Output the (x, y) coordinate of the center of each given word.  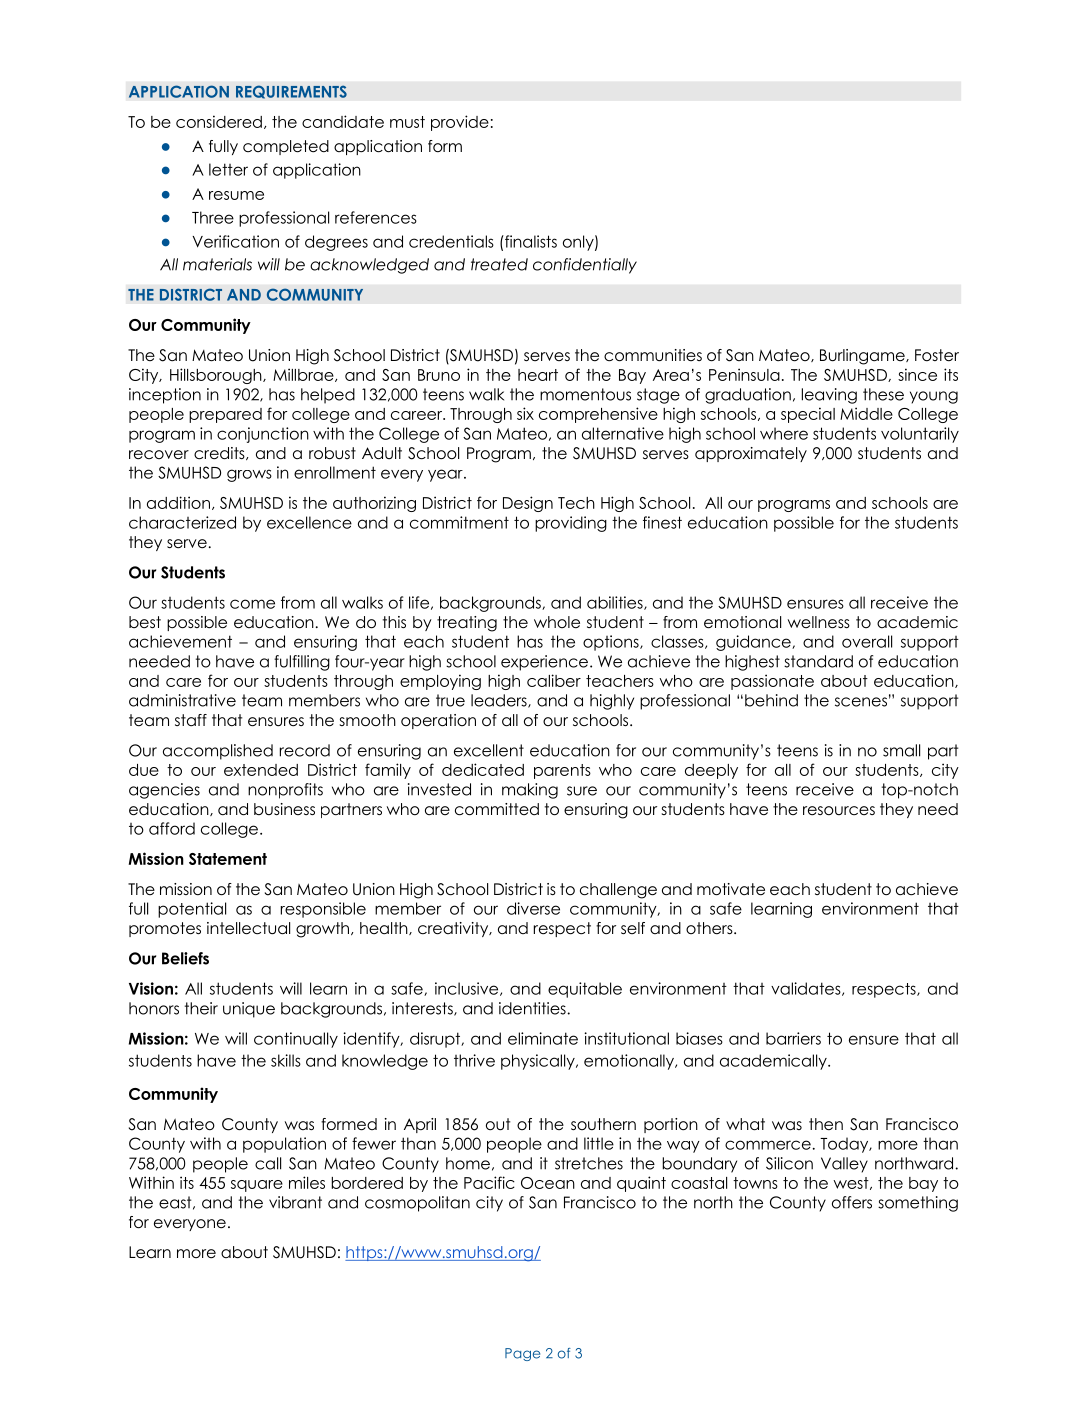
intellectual (248, 928)
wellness (819, 622)
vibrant (295, 1202)
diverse (533, 908)
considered (219, 121)
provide (460, 123)
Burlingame (863, 357)
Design (528, 504)
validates (807, 989)
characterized (182, 522)
